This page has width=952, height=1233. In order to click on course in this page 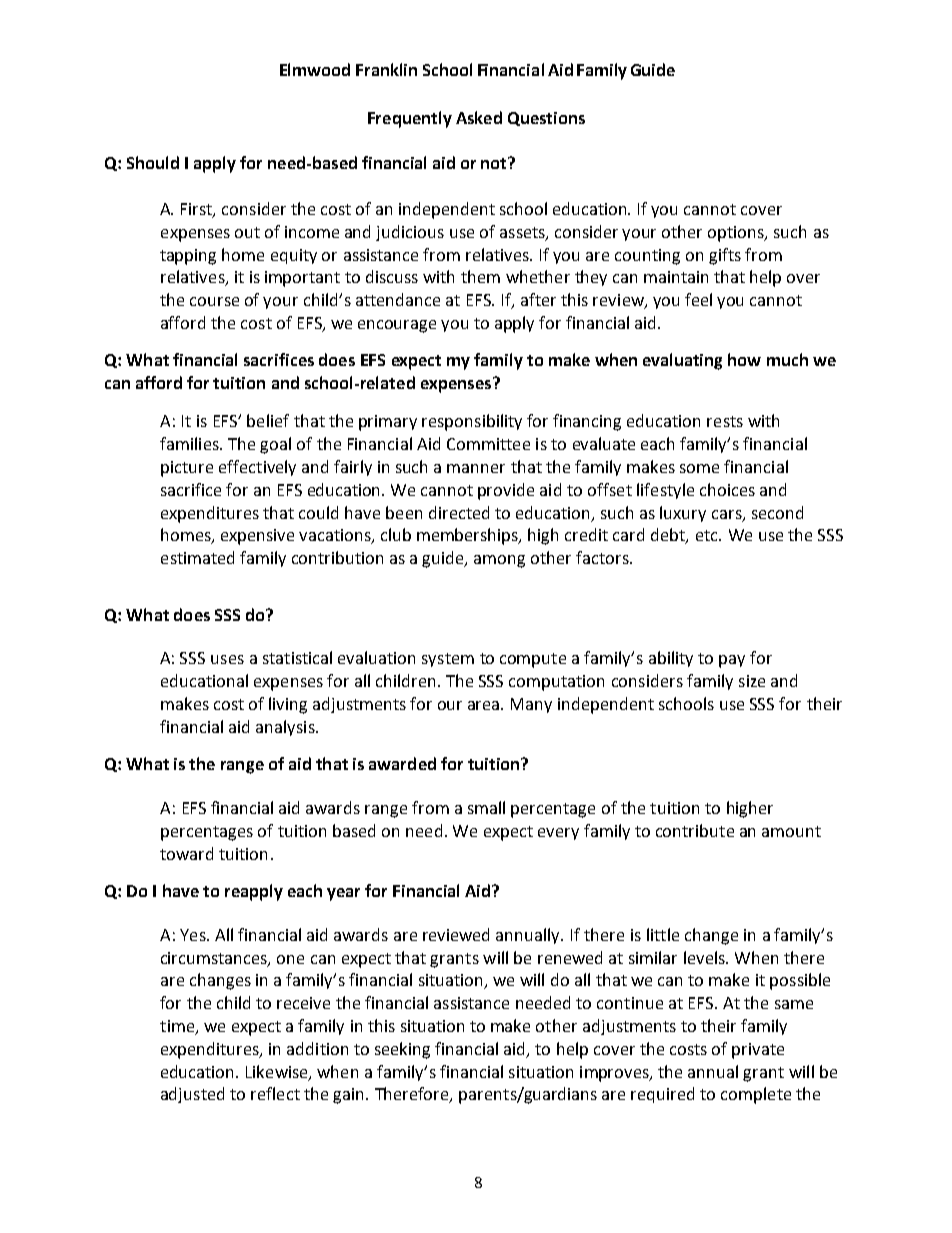, I will do `click(214, 301)`.
